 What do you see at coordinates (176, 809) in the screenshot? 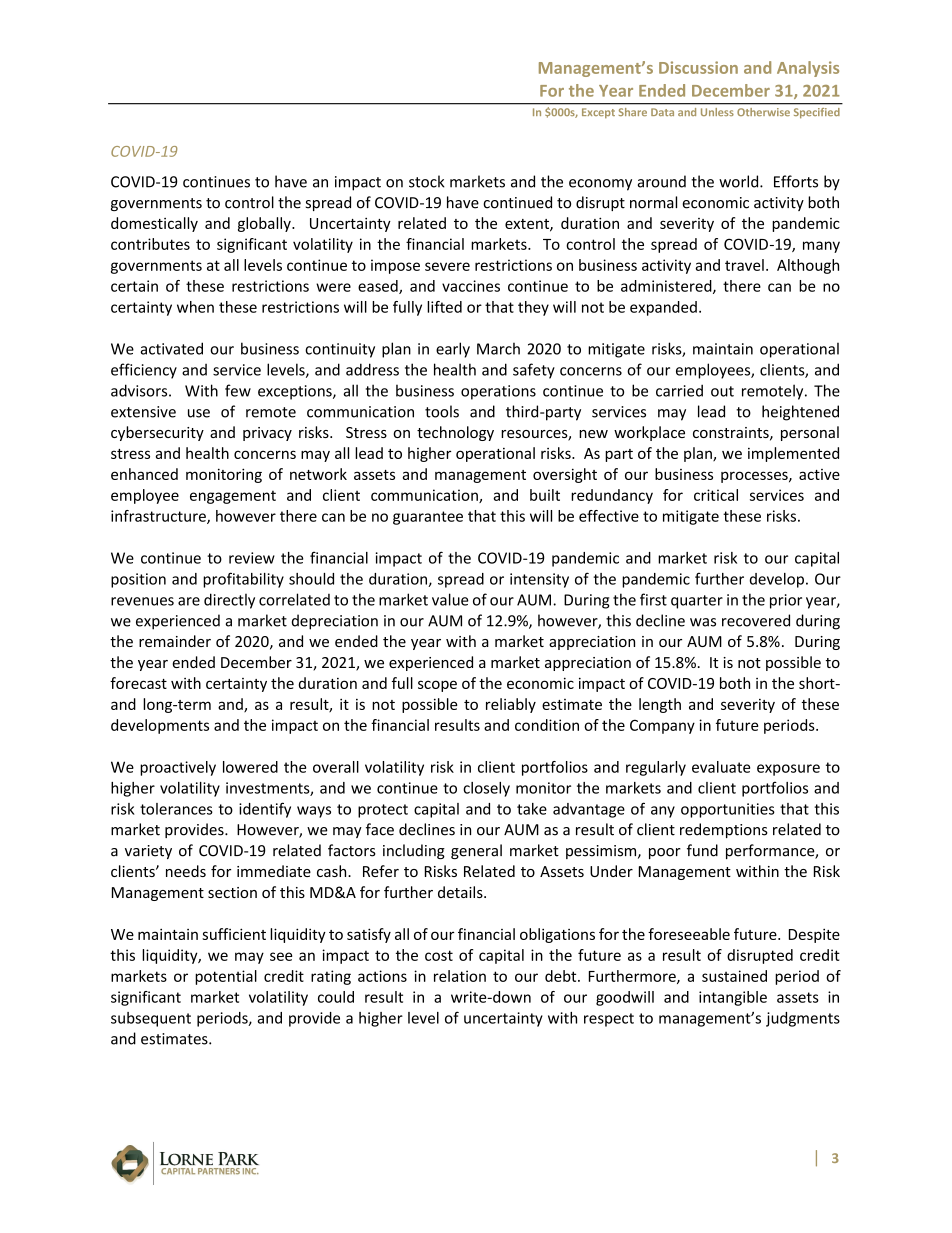
I see `tolerances` at bounding box center [176, 809].
